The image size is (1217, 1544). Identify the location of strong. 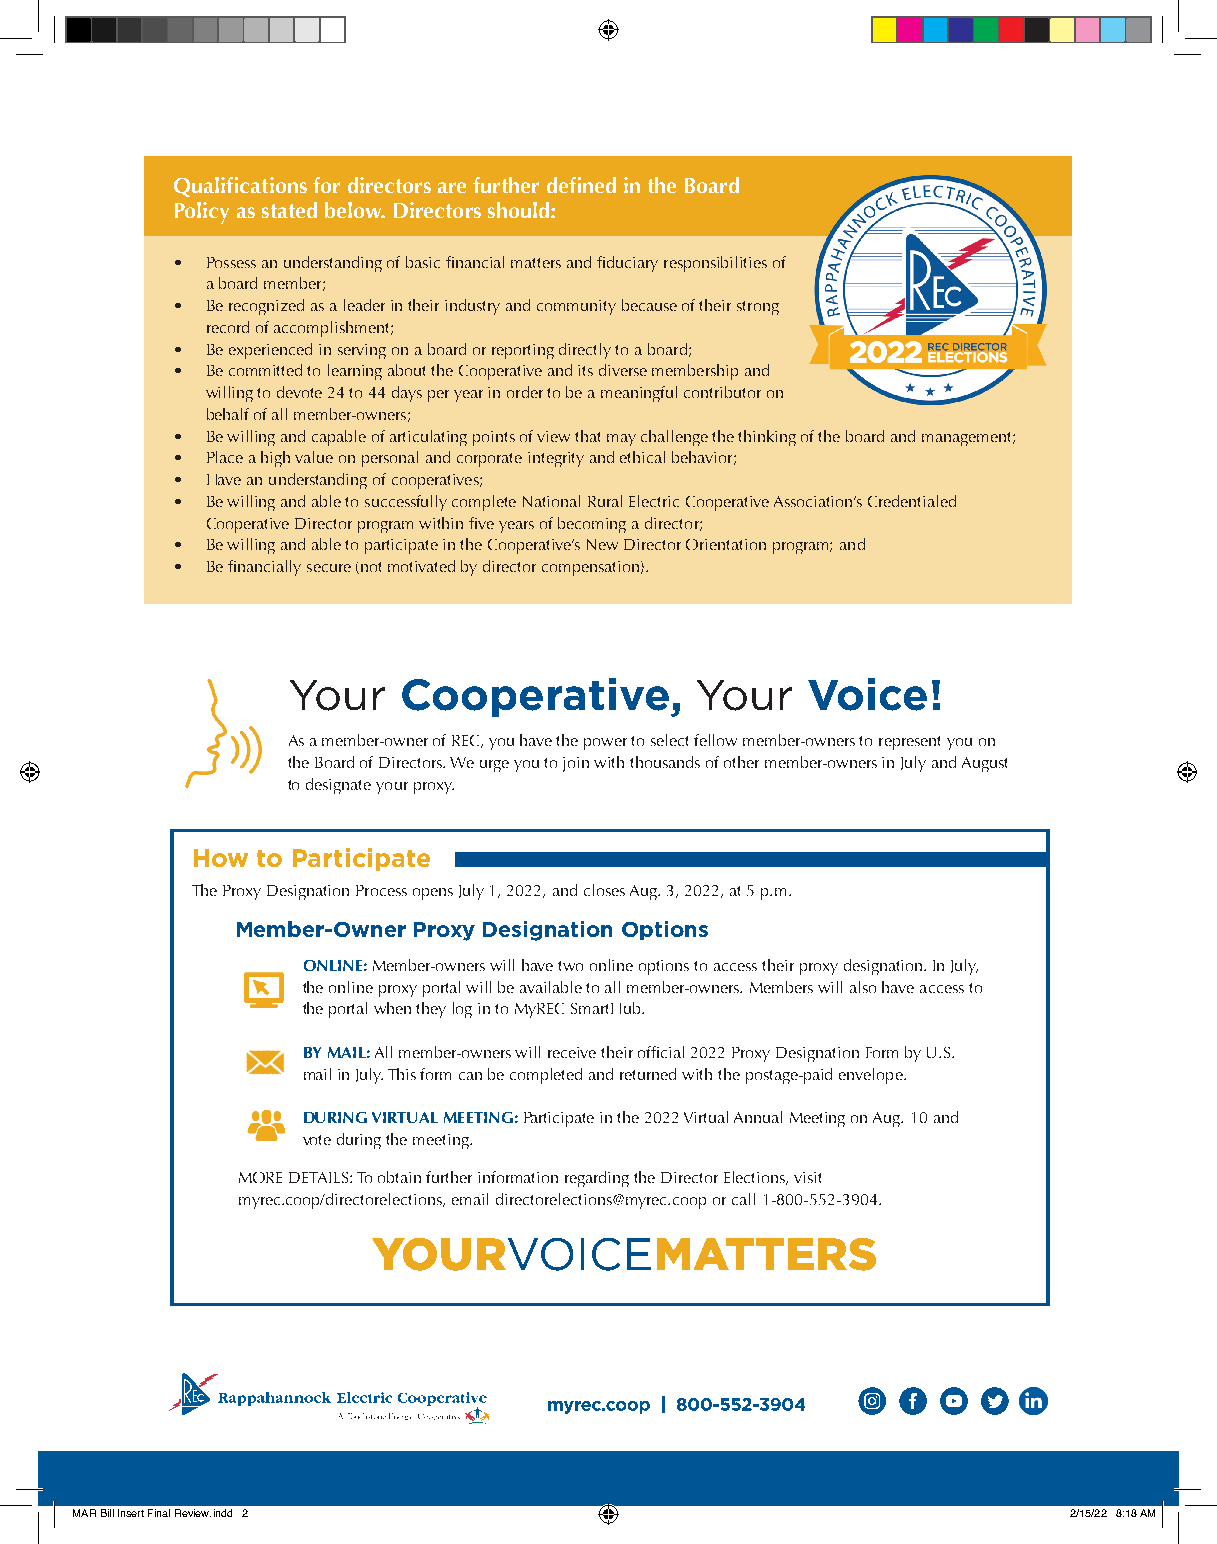
(758, 308).
